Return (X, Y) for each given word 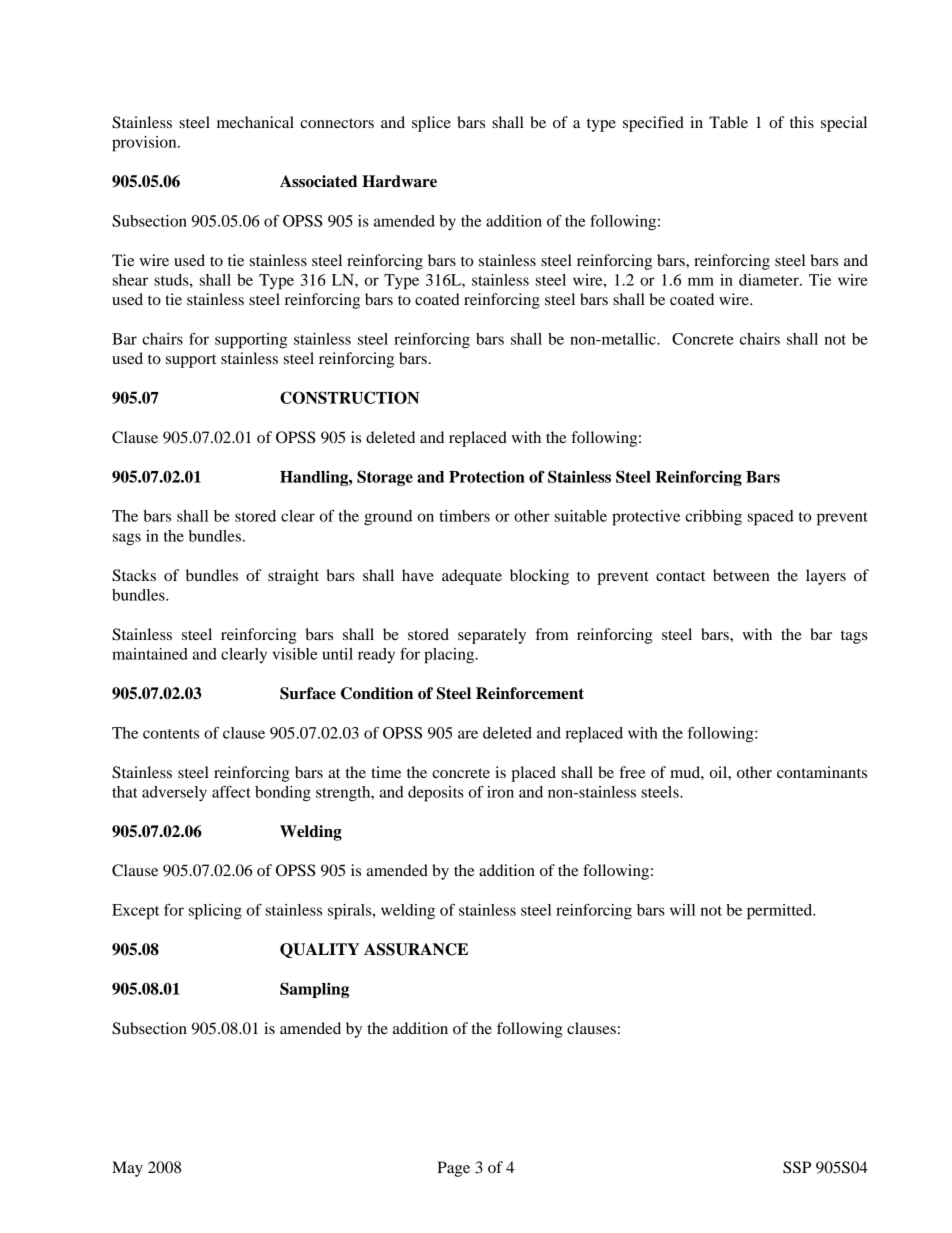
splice (431, 124)
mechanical (255, 122)
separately (492, 636)
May (127, 1169)
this (802, 122)
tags (854, 637)
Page (453, 1169)
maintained (150, 654)
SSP (797, 1167)
